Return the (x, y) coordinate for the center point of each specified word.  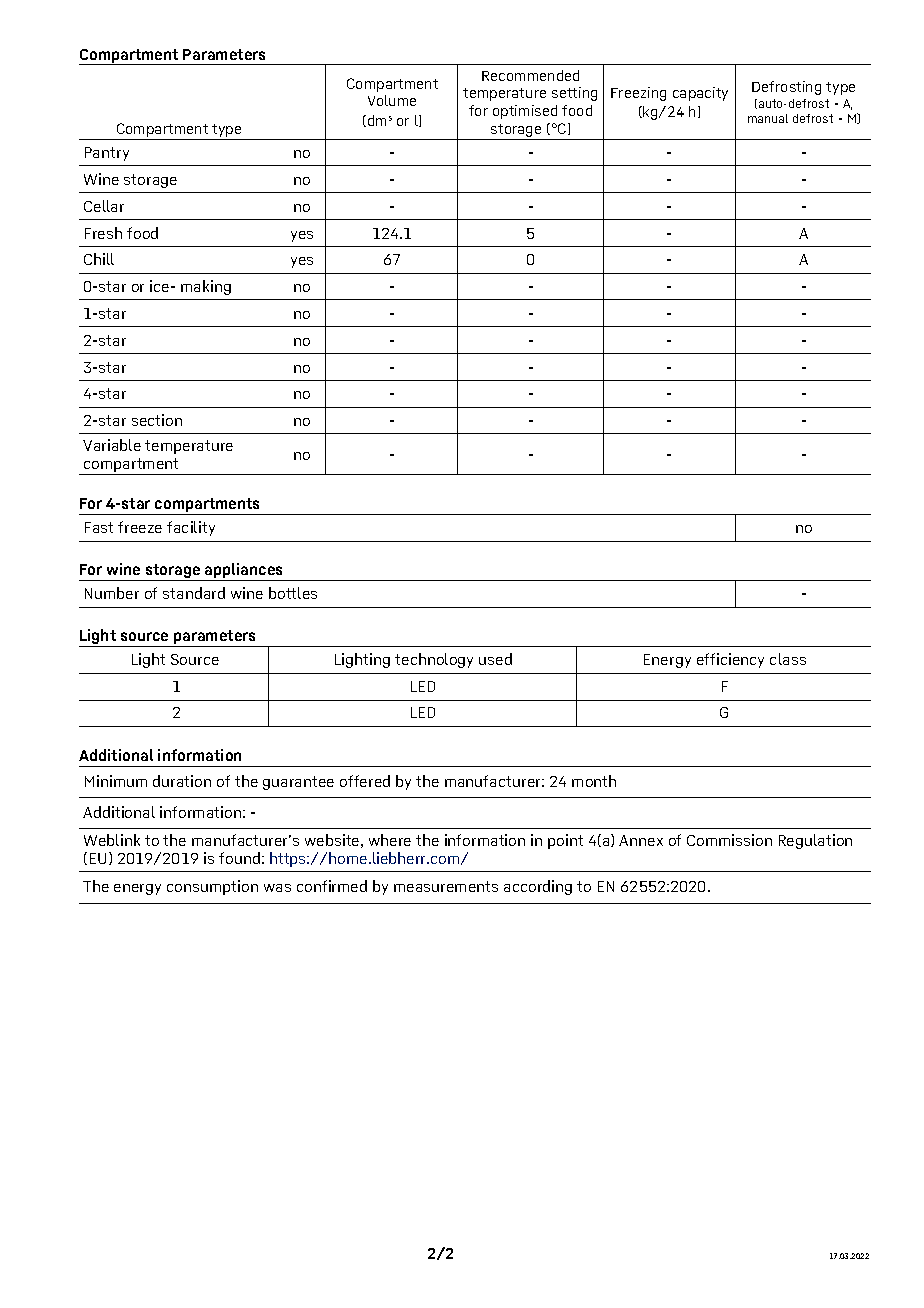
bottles (293, 593)
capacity (700, 94)
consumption (212, 887)
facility (191, 528)
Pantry (107, 154)
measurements (446, 886)
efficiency (730, 660)
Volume (392, 100)
